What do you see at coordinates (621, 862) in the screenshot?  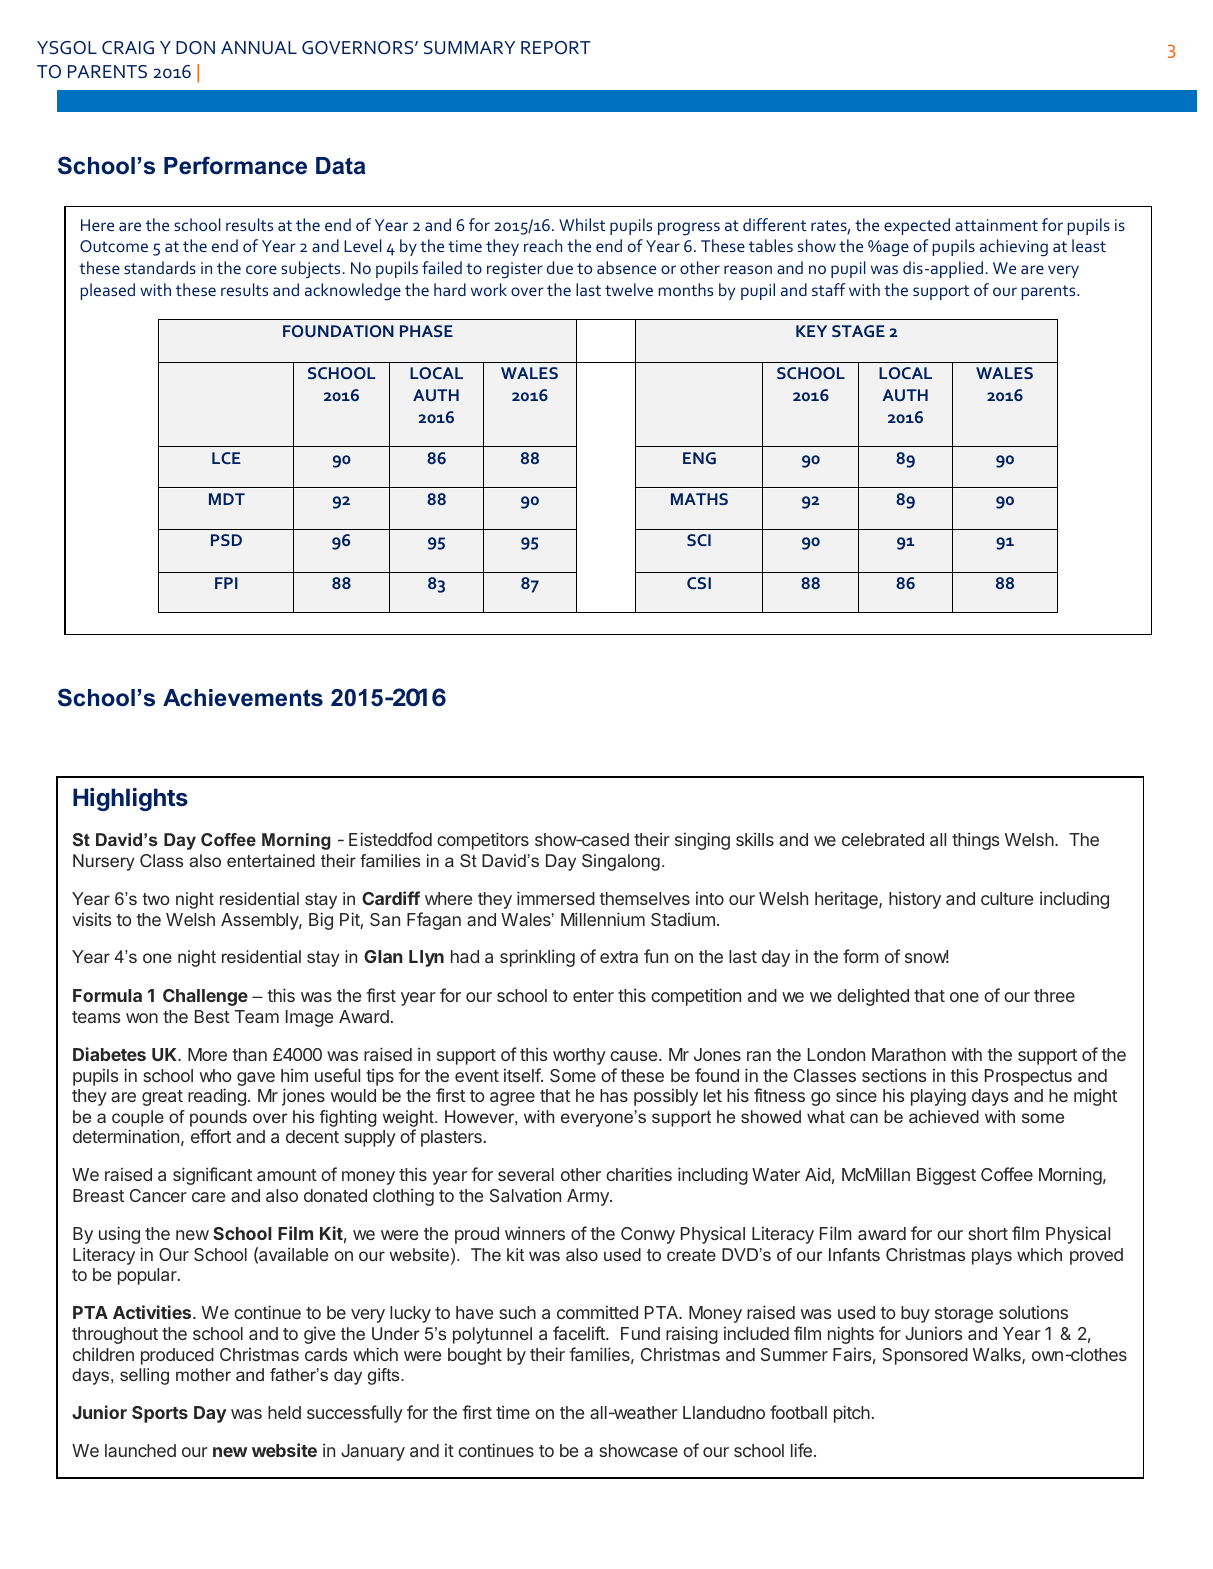 I see `Singalong` at bounding box center [621, 862].
